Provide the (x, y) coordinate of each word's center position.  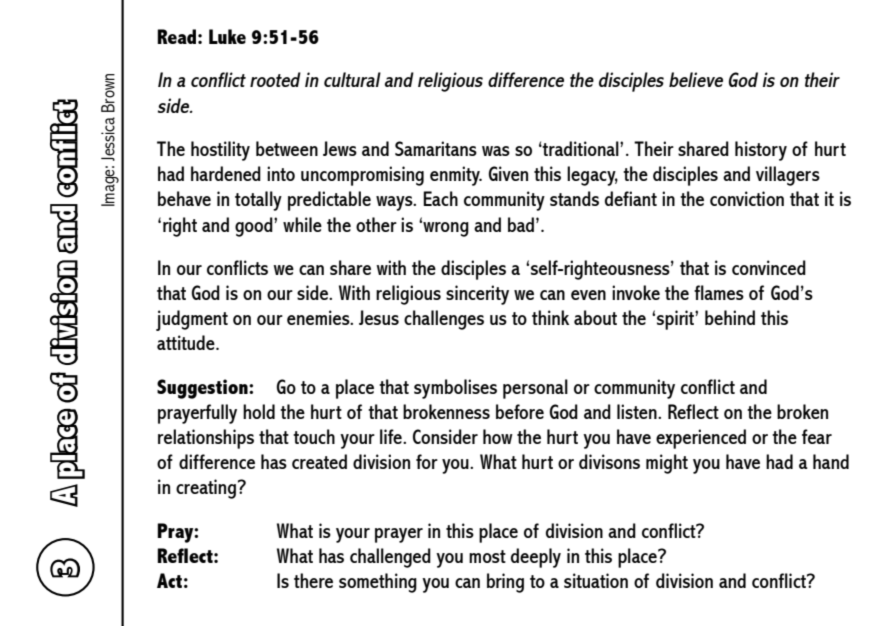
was (496, 151)
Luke (227, 36)
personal (535, 389)
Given (508, 173)
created (319, 461)
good (255, 227)
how (498, 436)
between (287, 148)
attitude (187, 342)
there (313, 580)
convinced (769, 267)
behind (730, 317)
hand (831, 461)
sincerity (477, 295)
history (761, 151)
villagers (788, 176)
